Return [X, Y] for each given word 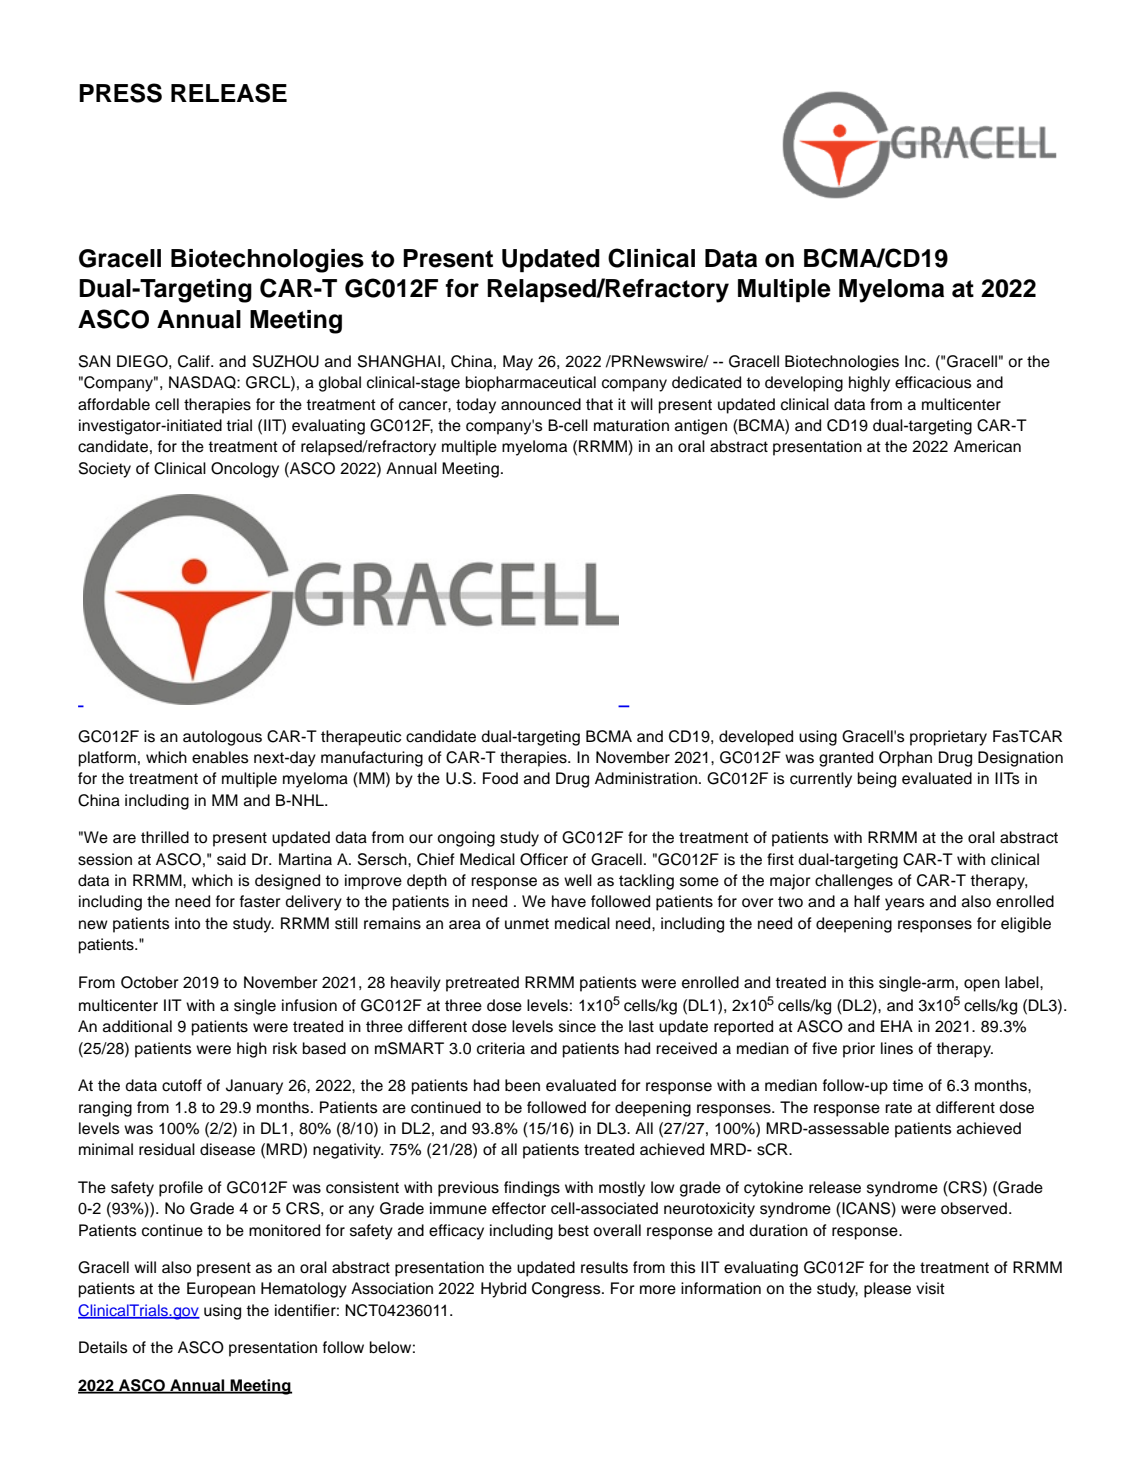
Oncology [245, 470]
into [187, 923]
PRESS [120, 93]
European [221, 1290]
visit [930, 1288]
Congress [567, 1290]
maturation [631, 425]
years [905, 904]
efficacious [933, 382]
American [987, 446]
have [569, 901]
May [518, 363]
